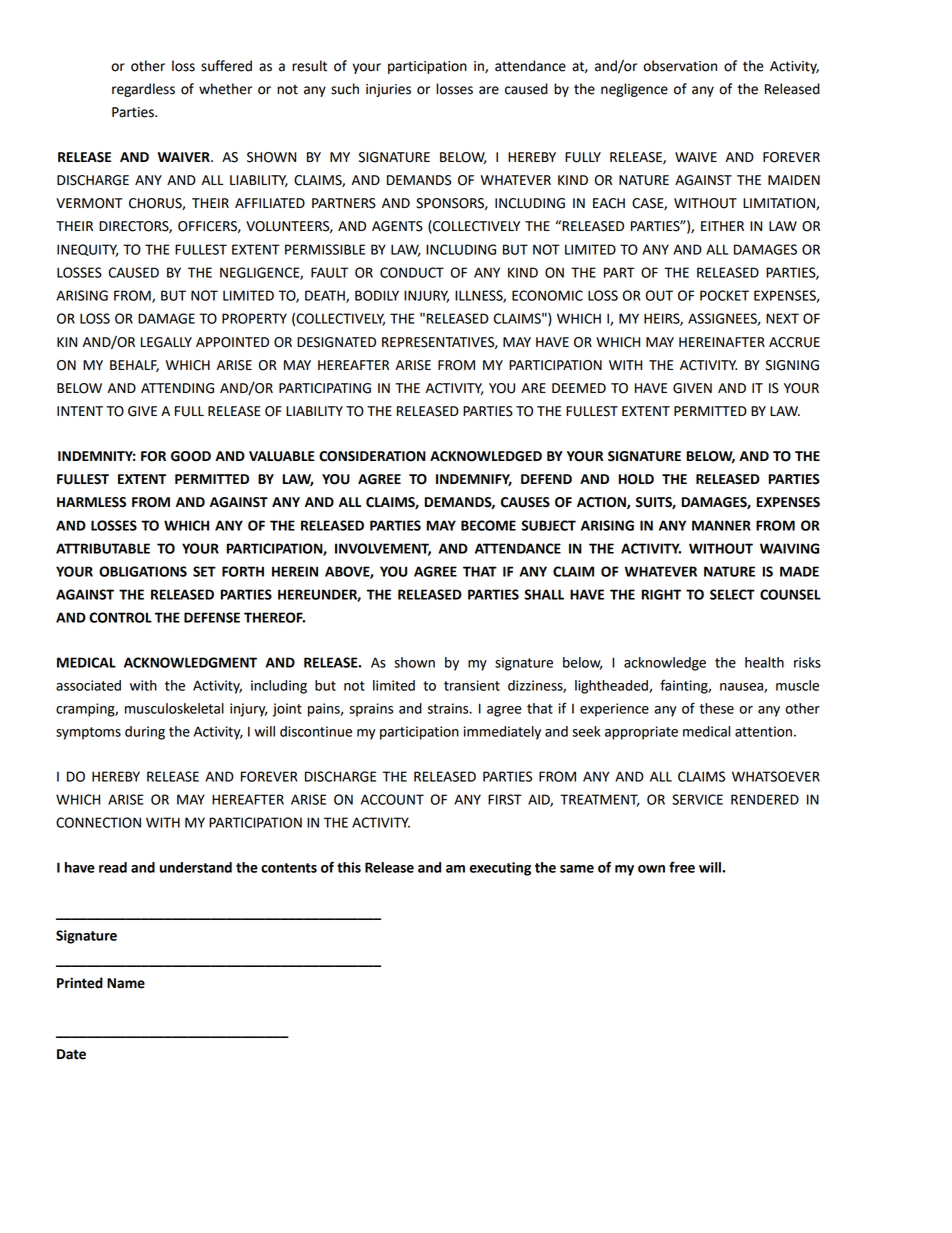  What do you see at coordinates (500, 869) in the screenshot?
I see `executing` at bounding box center [500, 869].
